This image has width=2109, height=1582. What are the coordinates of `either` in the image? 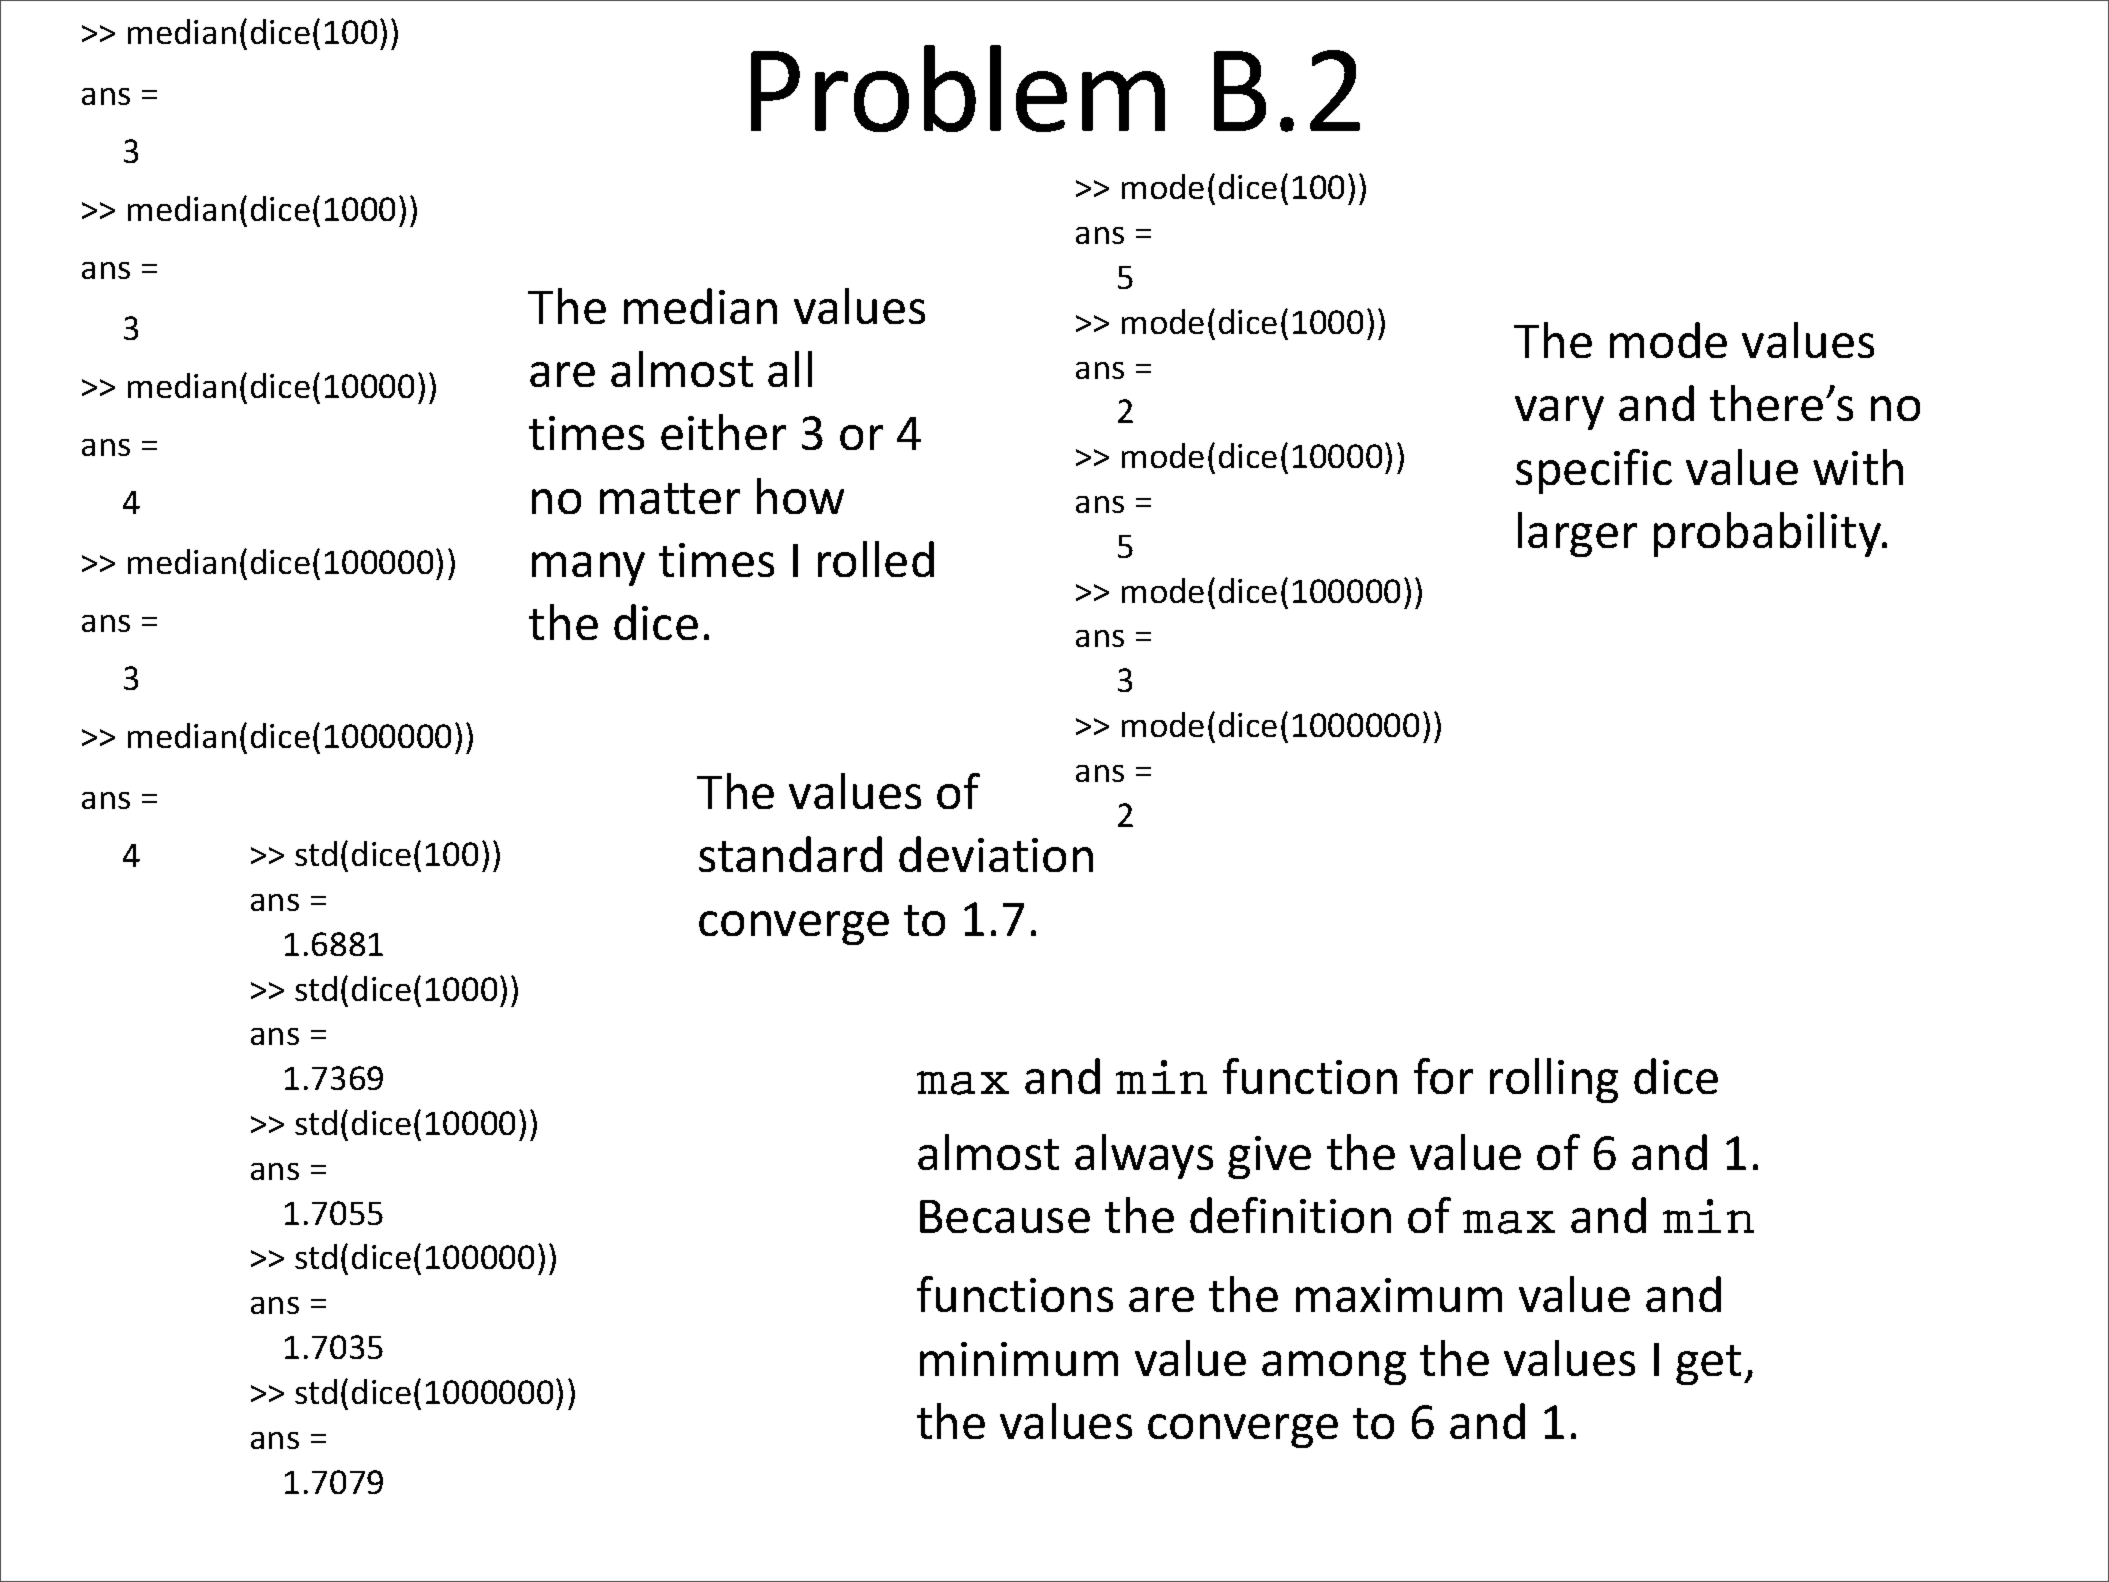 It's located at (723, 432).
